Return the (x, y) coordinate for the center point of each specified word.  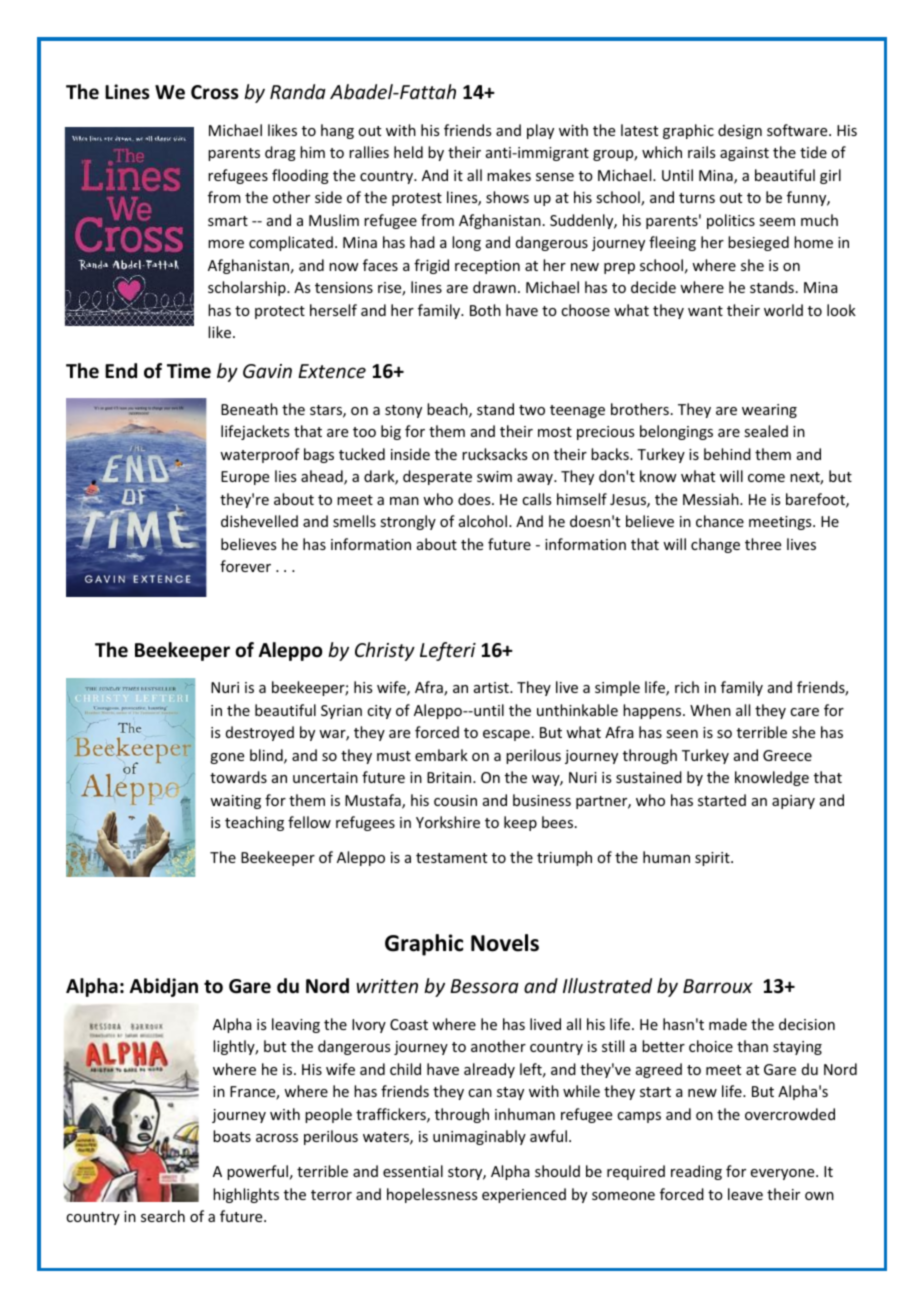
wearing (769, 411)
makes (509, 175)
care (804, 712)
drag (280, 153)
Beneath (249, 409)
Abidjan (164, 987)
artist (492, 687)
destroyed (260, 733)
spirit (713, 859)
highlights (246, 1195)
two (532, 410)
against (744, 154)
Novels (505, 943)
